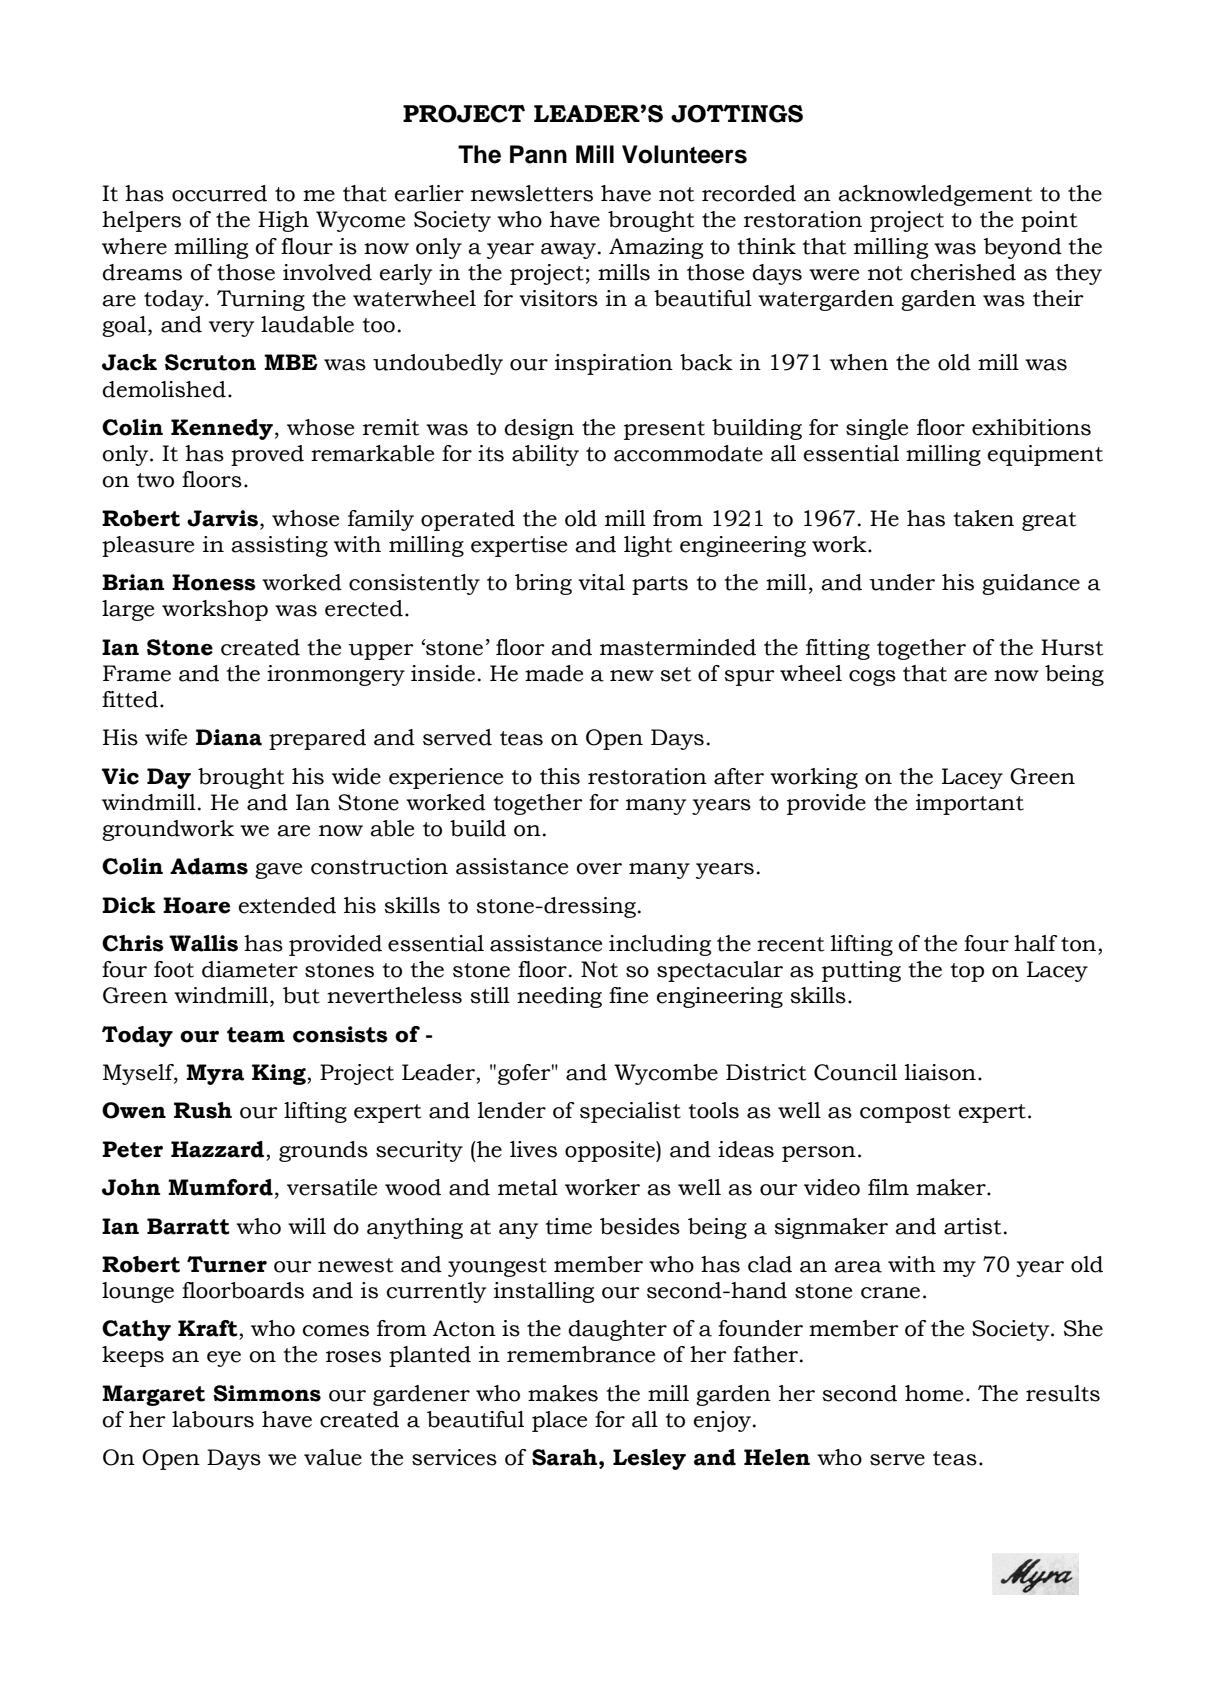  I want to click on Diana, so click(229, 737).
